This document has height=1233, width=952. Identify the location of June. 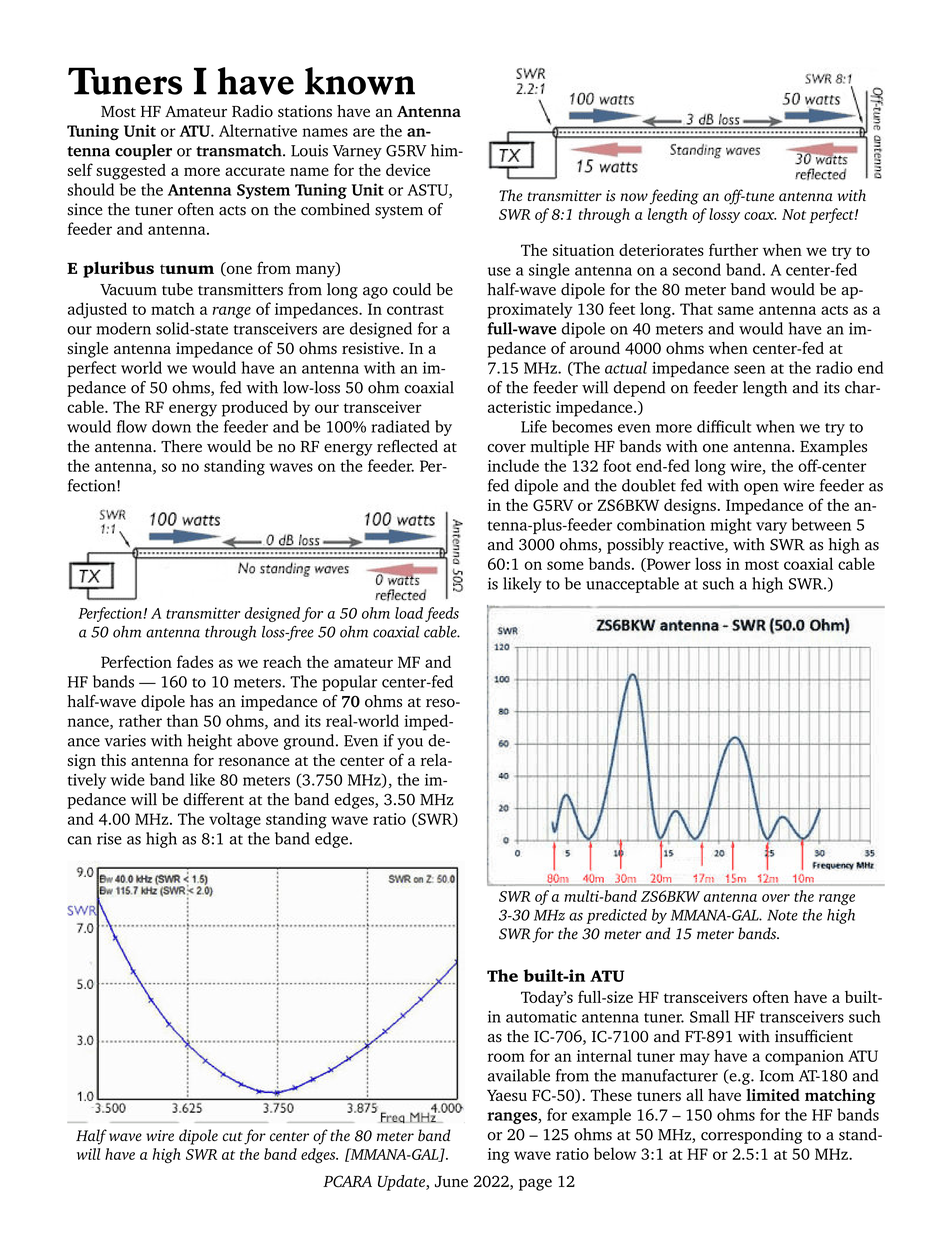
(451, 1182).
